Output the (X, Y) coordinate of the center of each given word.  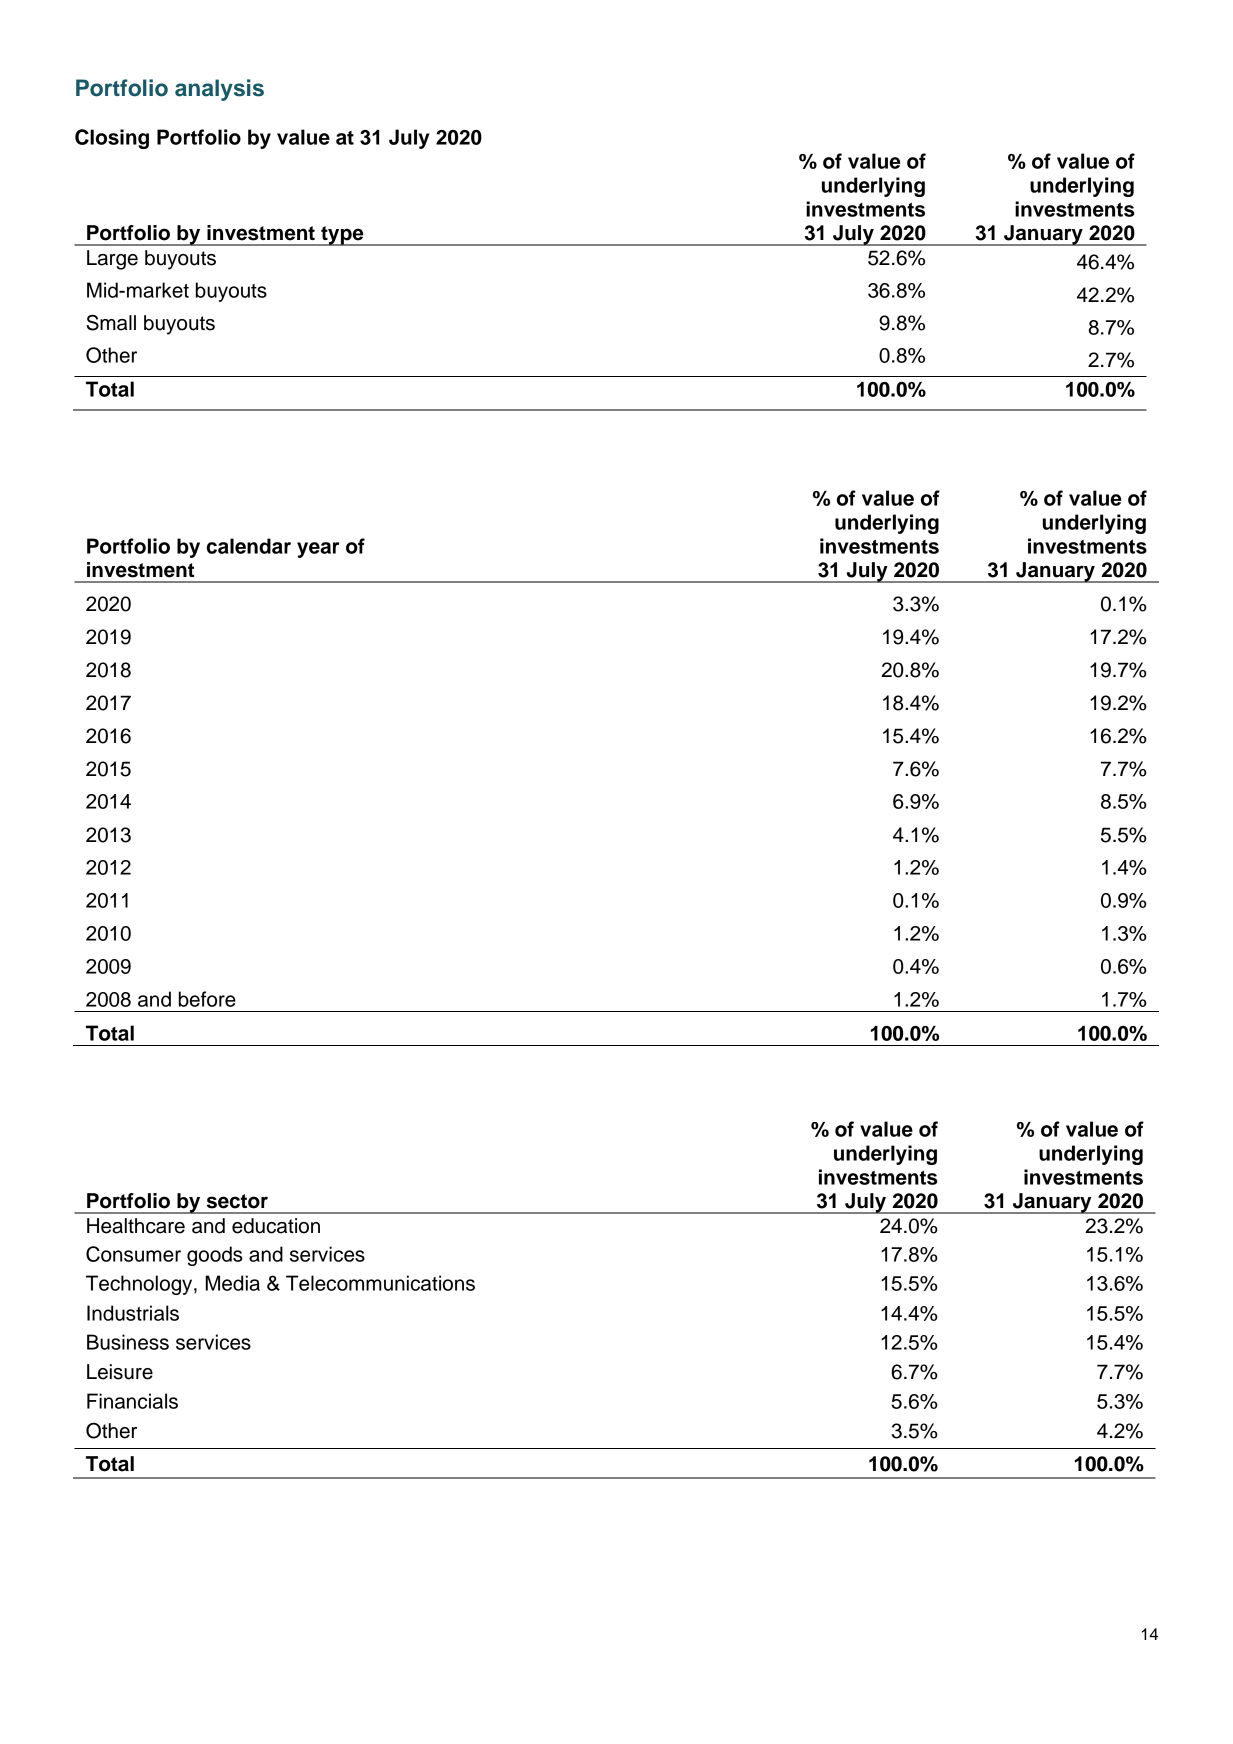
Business (128, 1342)
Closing (112, 139)
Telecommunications (380, 1283)
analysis (219, 90)
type (342, 236)
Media (233, 1283)
